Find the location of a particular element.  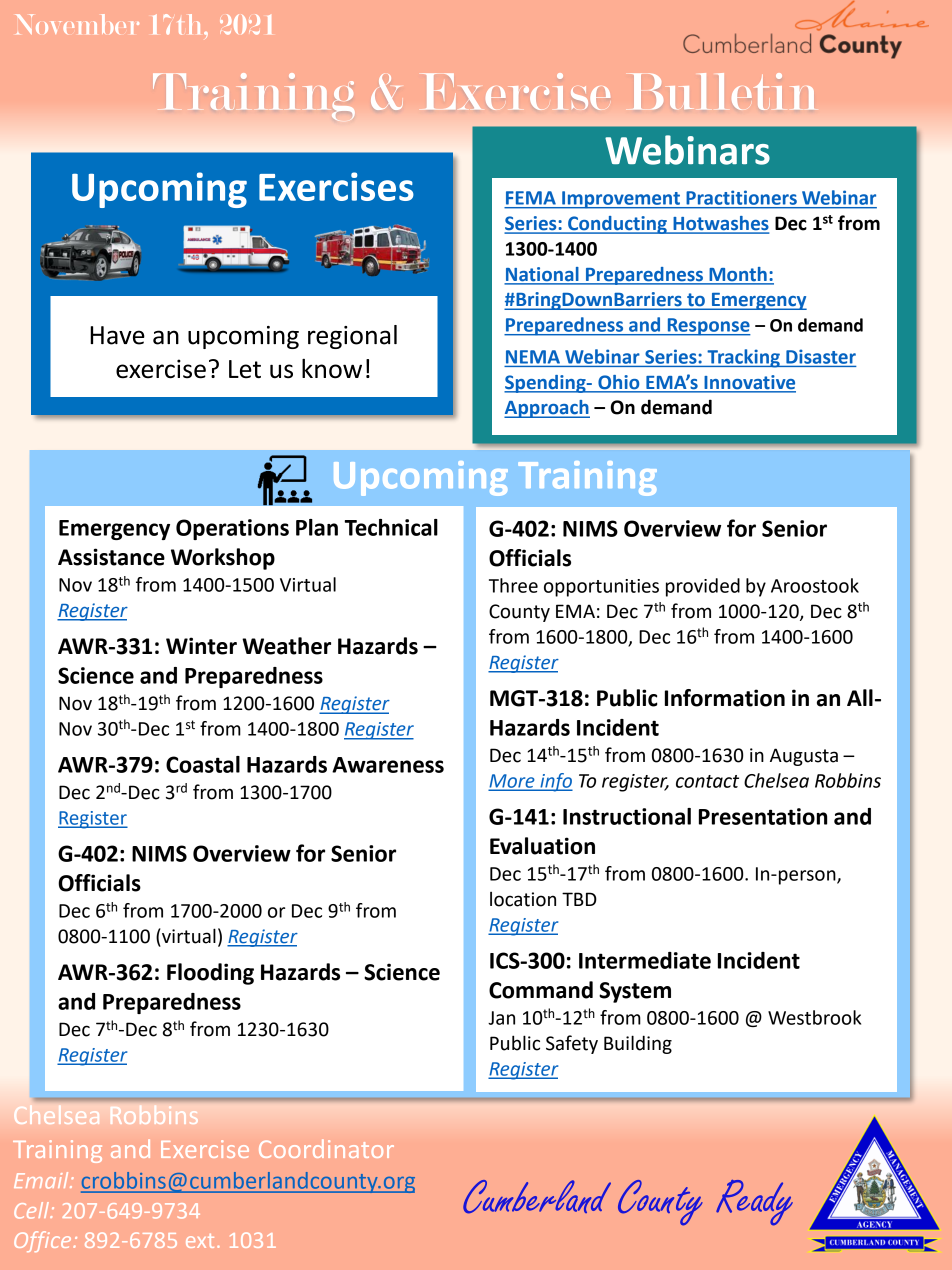

provided is located at coordinates (703, 587).
